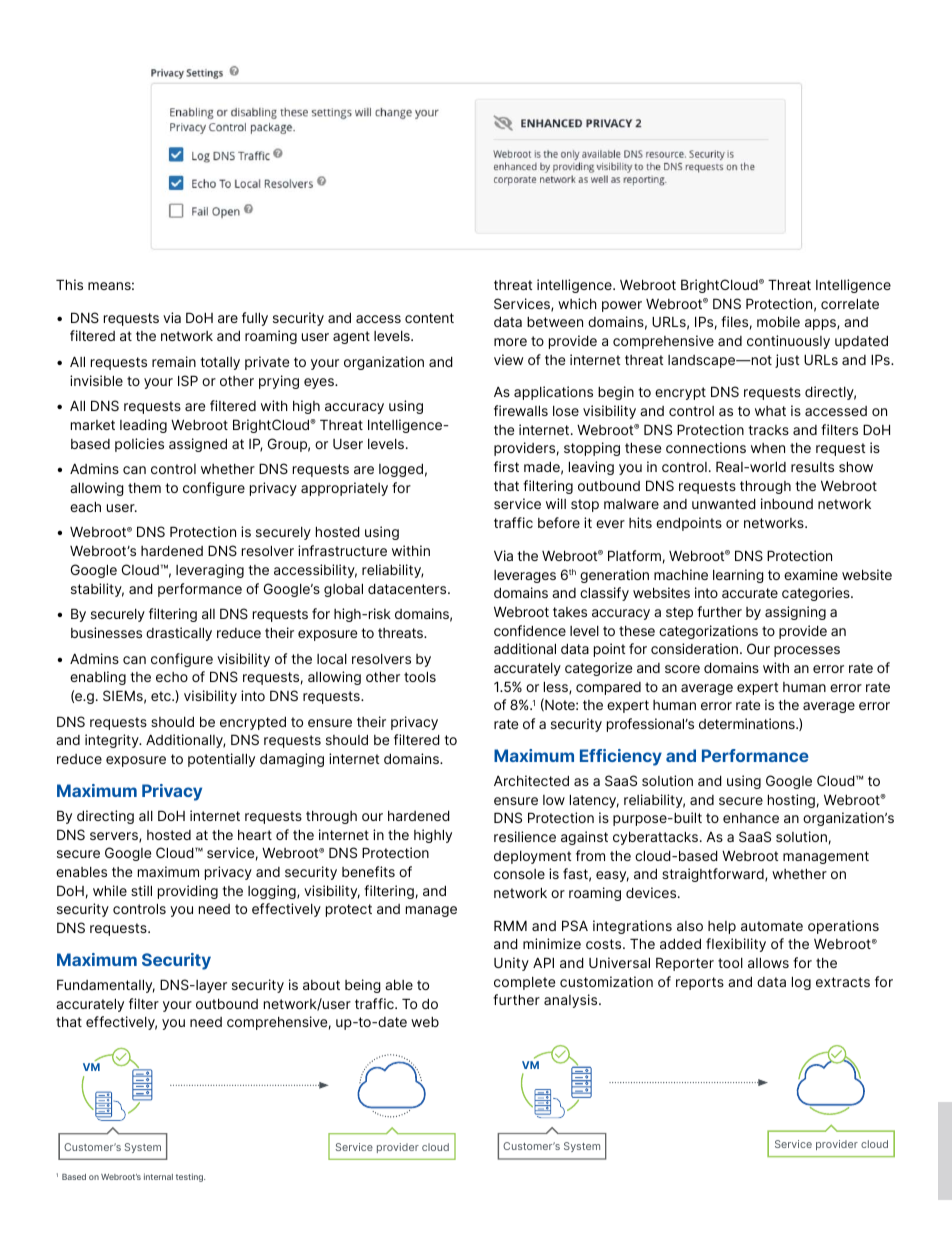 The height and width of the screenshot is (1233, 952). I want to click on determinations, so click(748, 723).
